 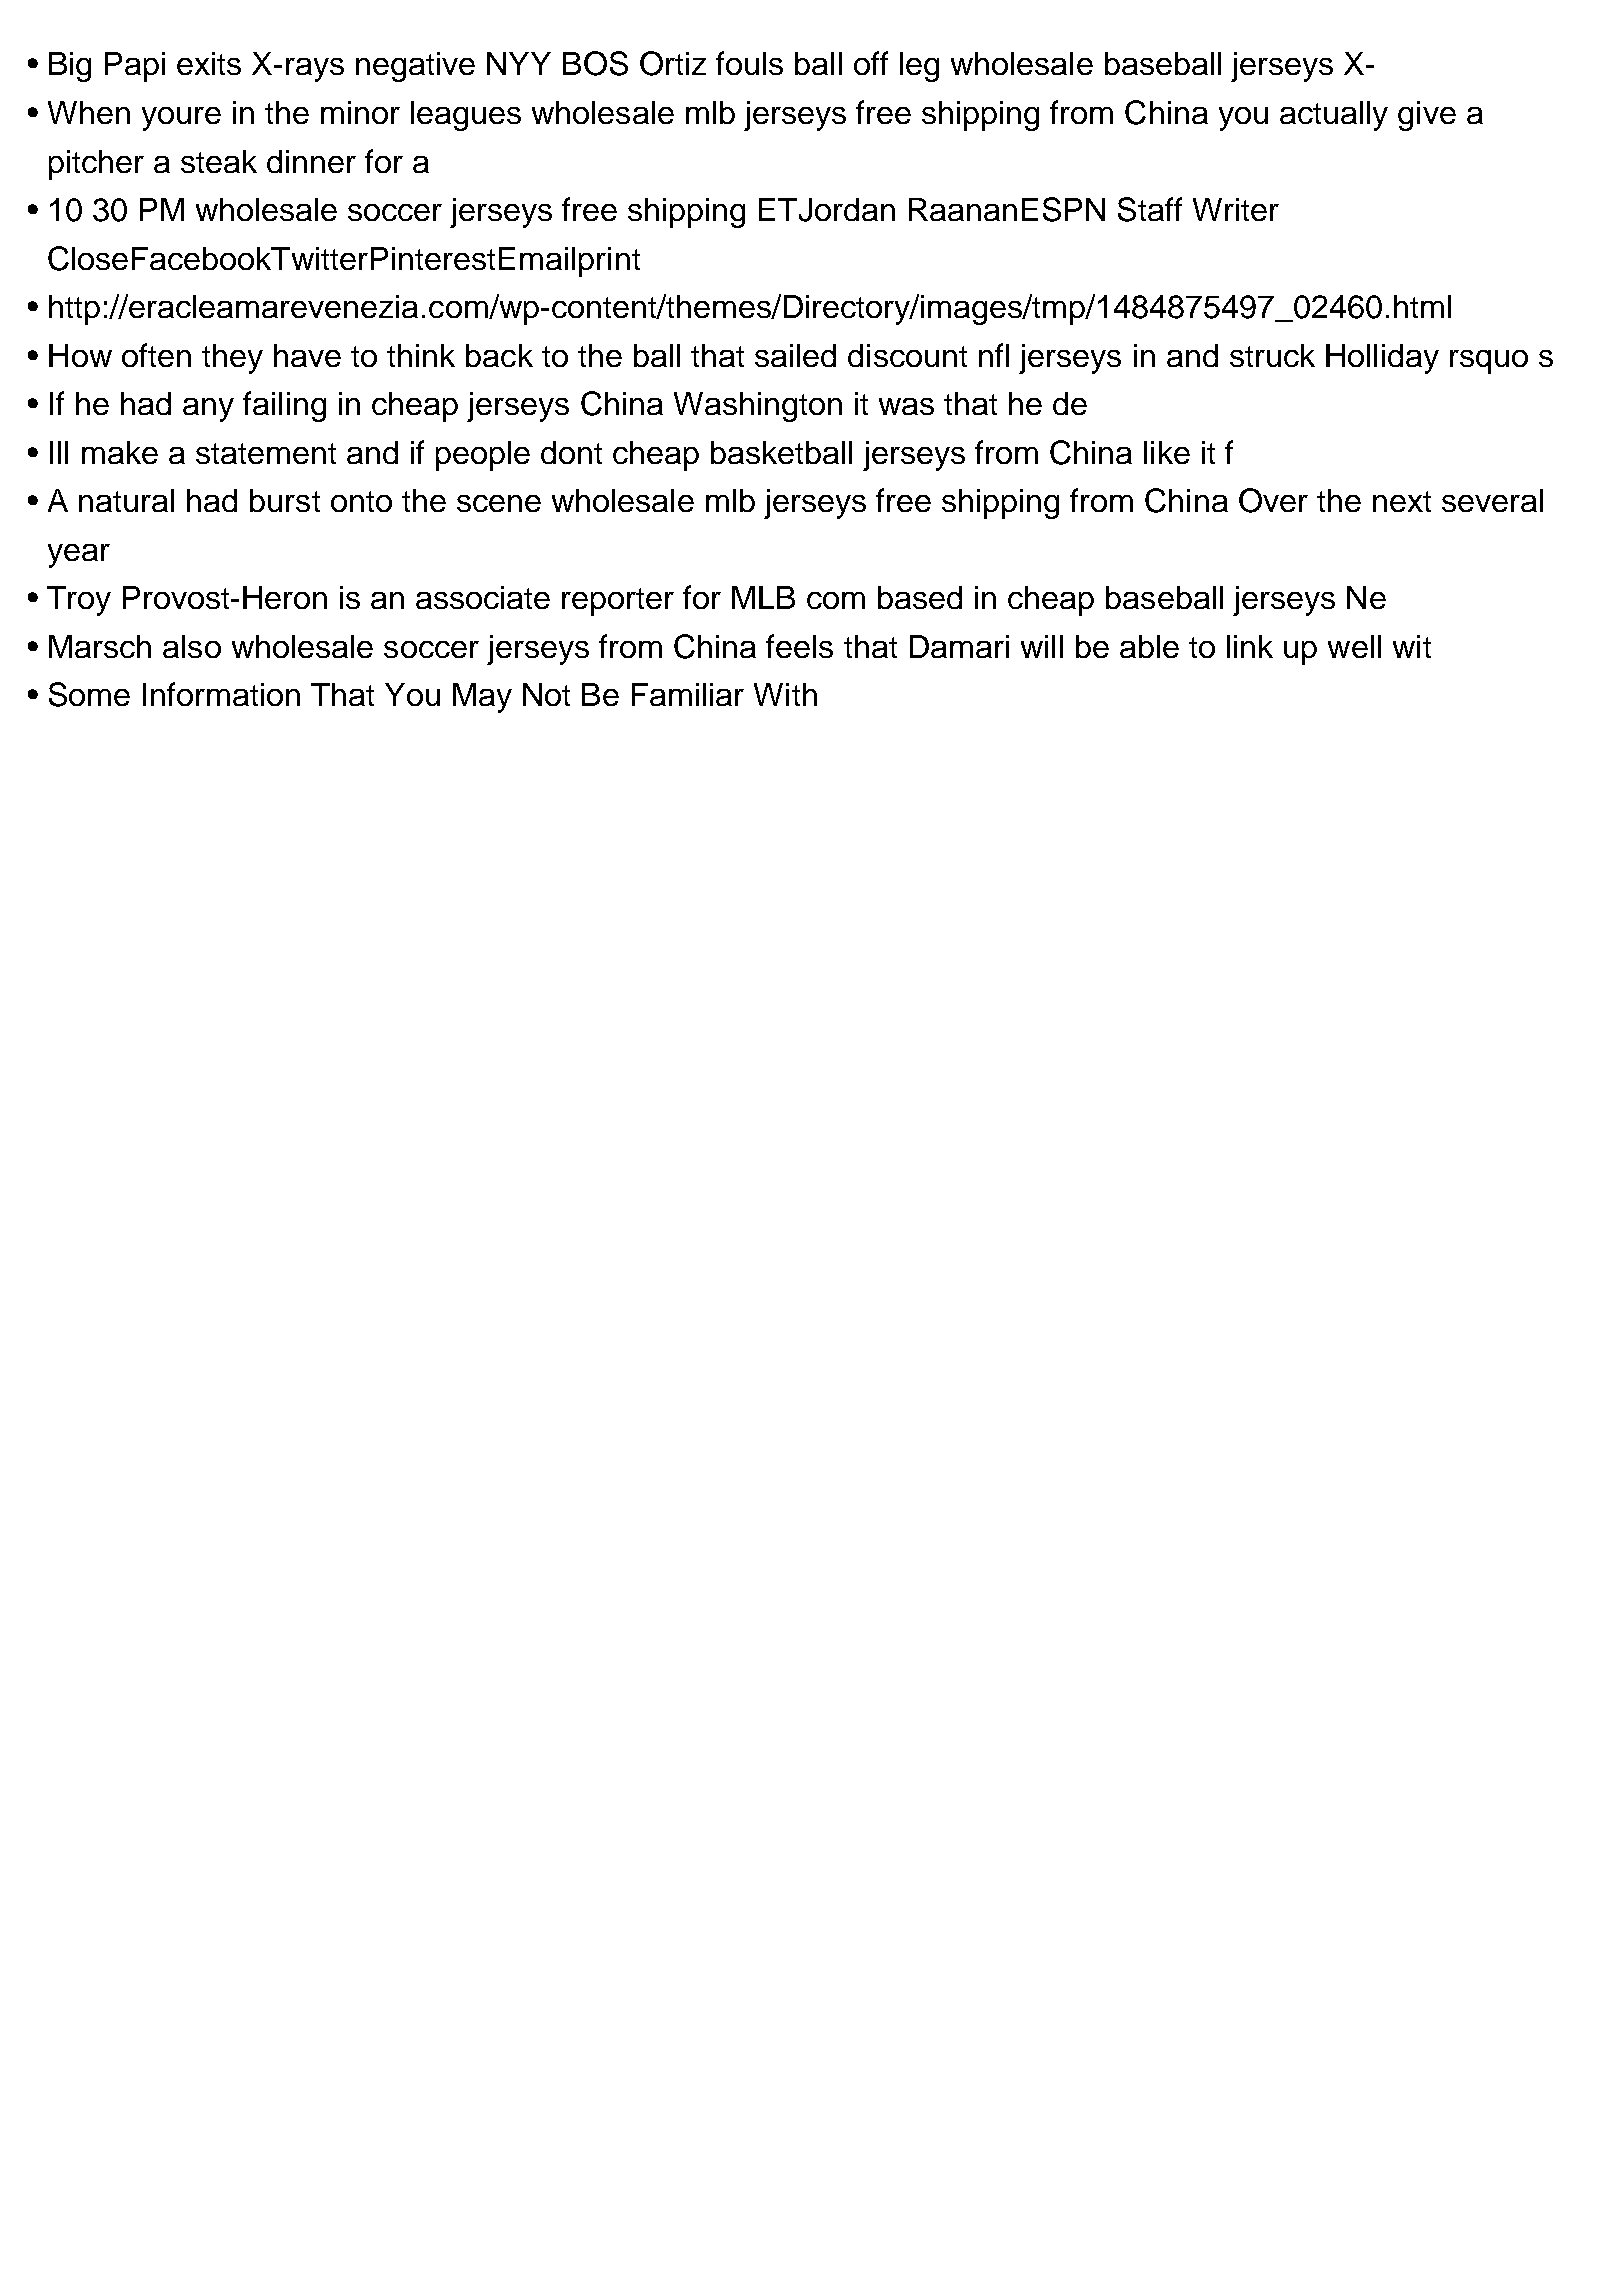 What do you see at coordinates (785, 694) in the screenshot?
I see `With` at bounding box center [785, 694].
